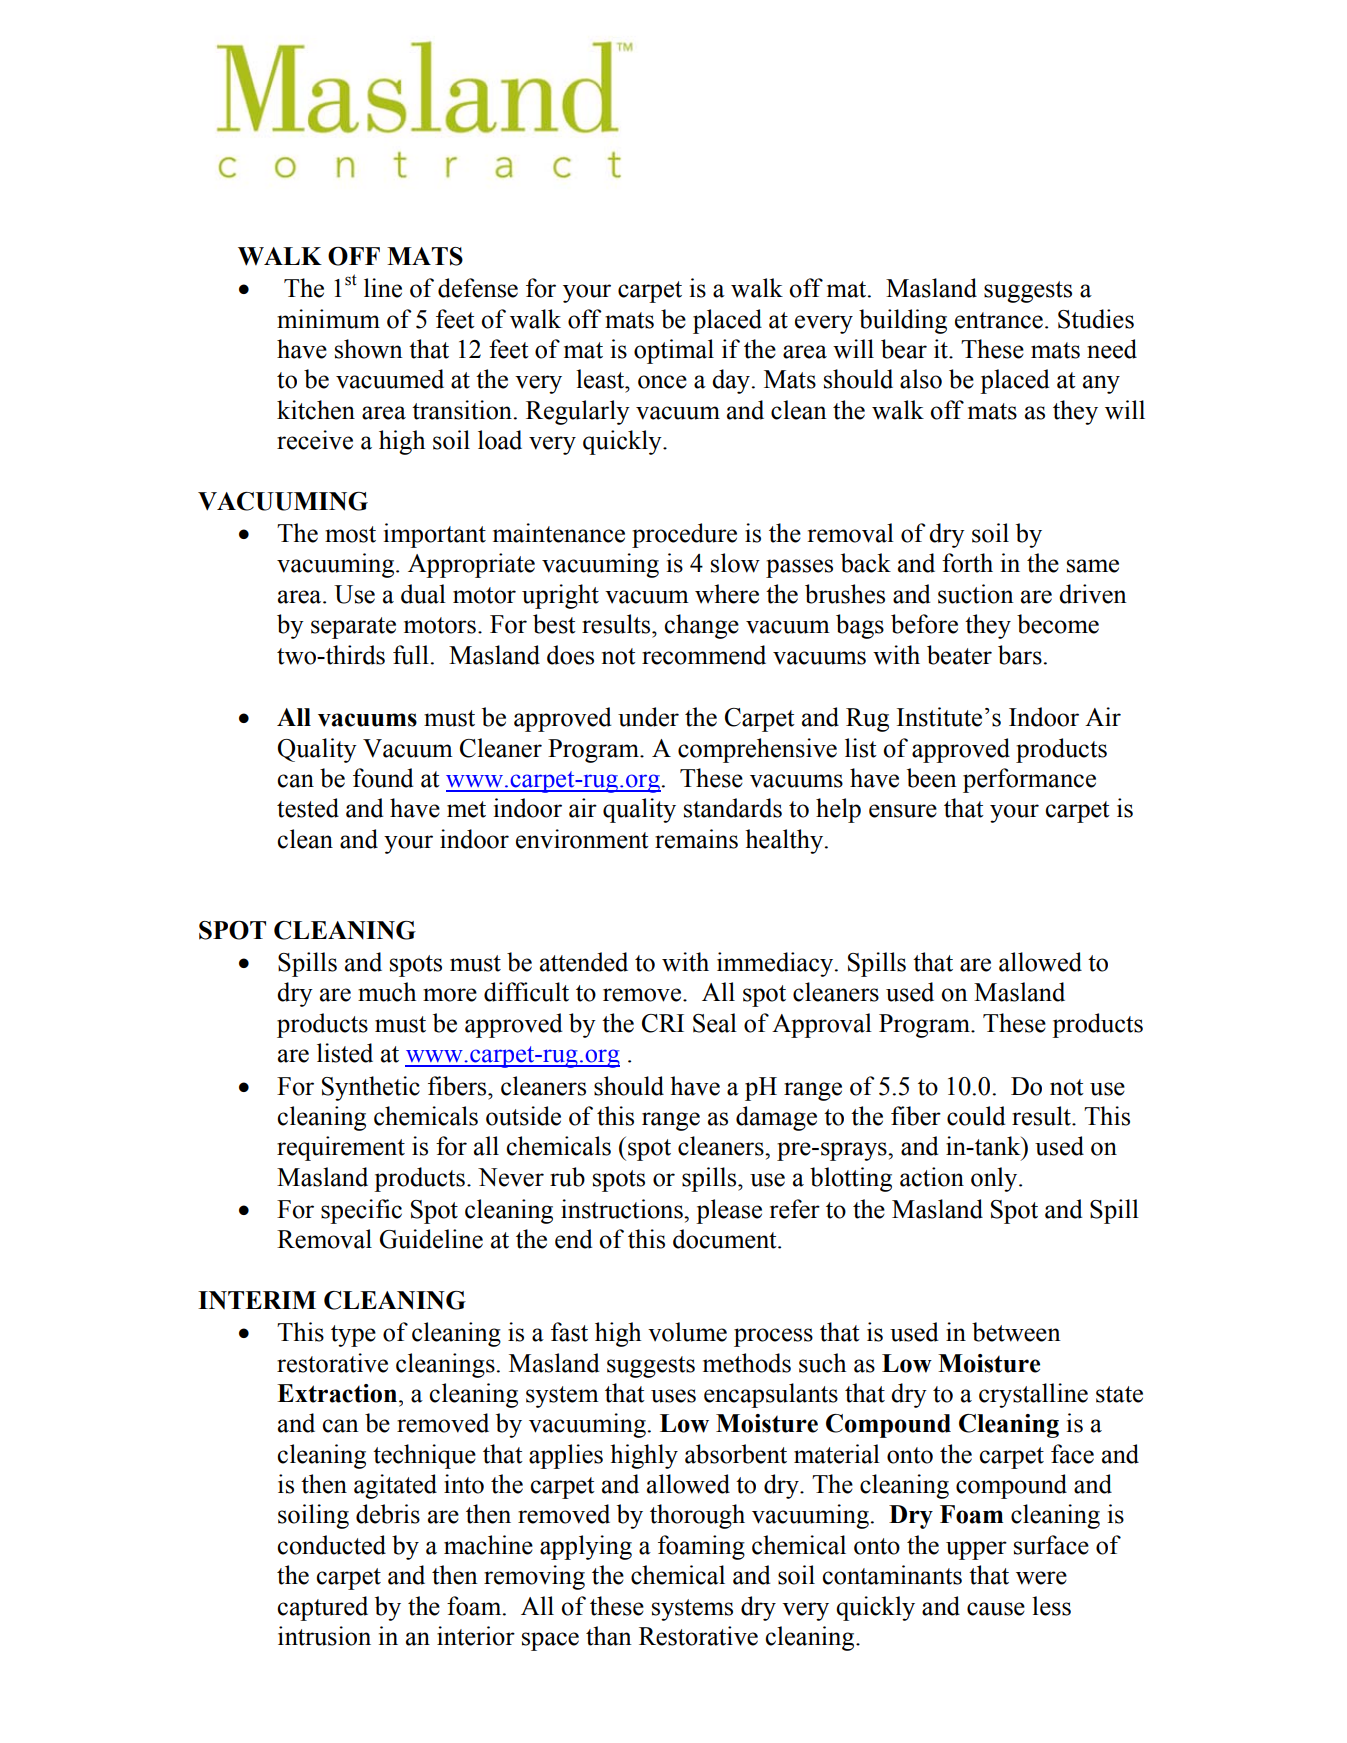  Describe the element at coordinates (976, 1116) in the screenshot. I see `could` at that location.
